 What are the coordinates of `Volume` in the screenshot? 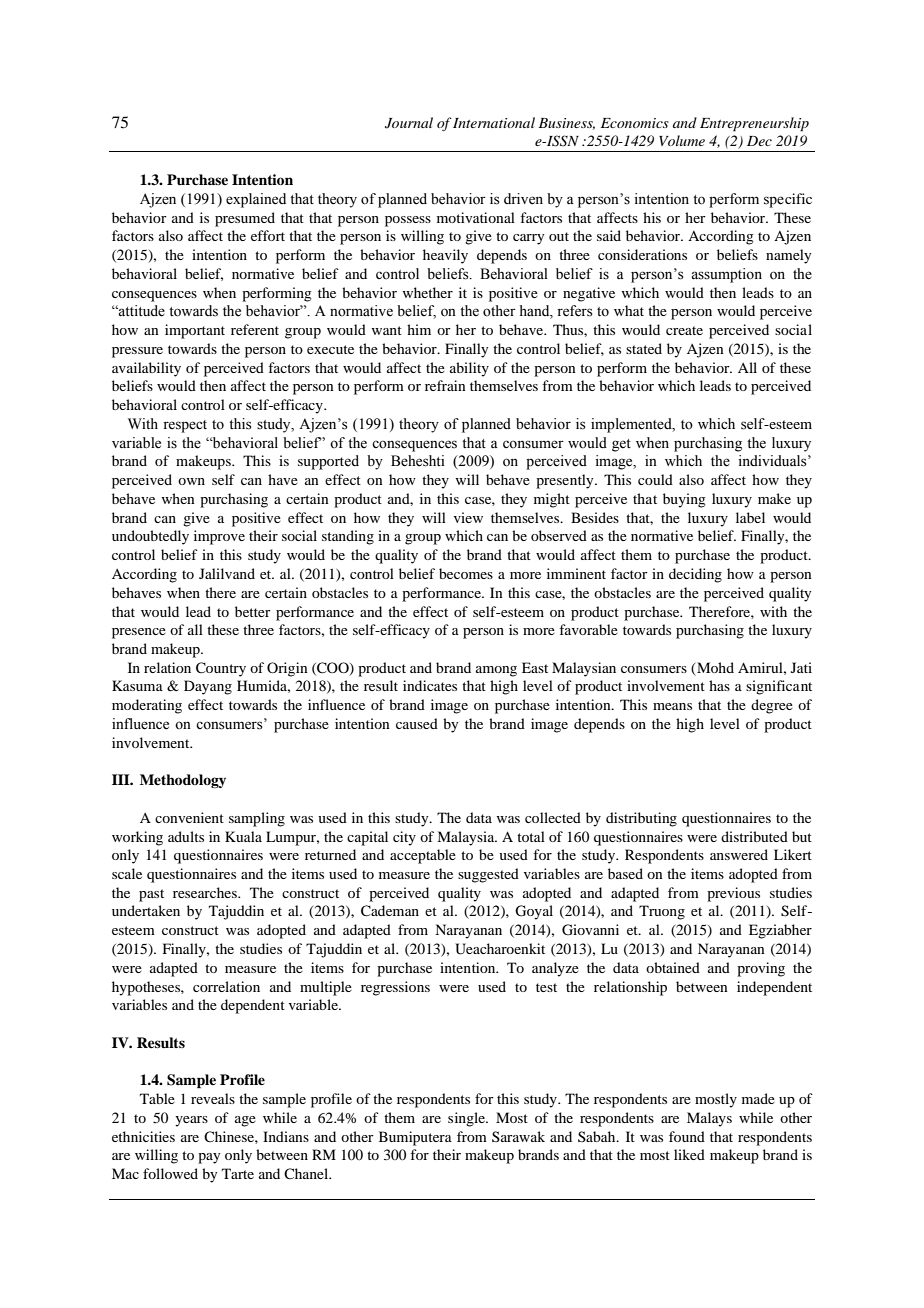 It's located at (682, 140).
